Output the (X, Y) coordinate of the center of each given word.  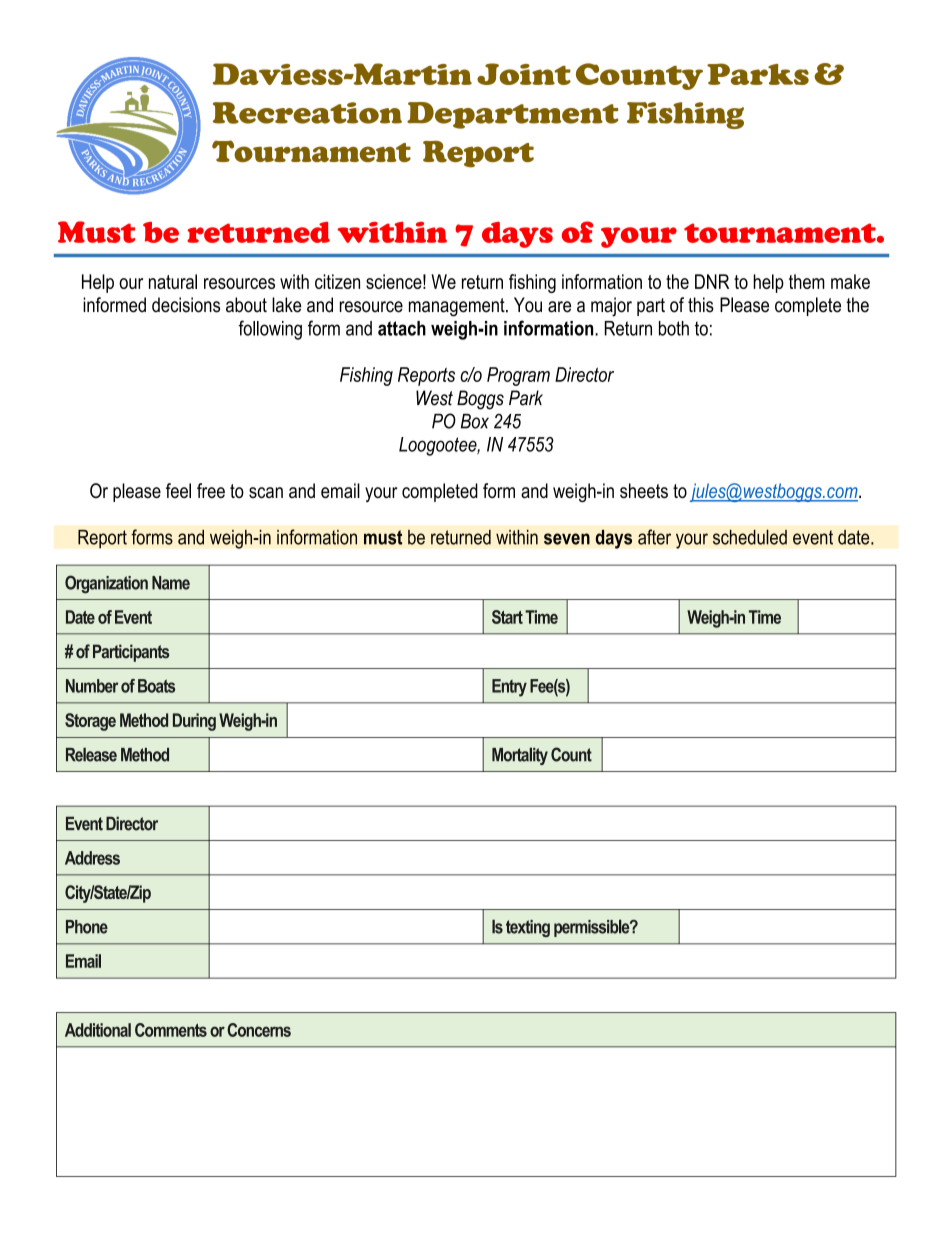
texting (528, 928)
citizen (337, 281)
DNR (712, 281)
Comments (171, 1030)
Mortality (520, 756)
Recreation (307, 113)
